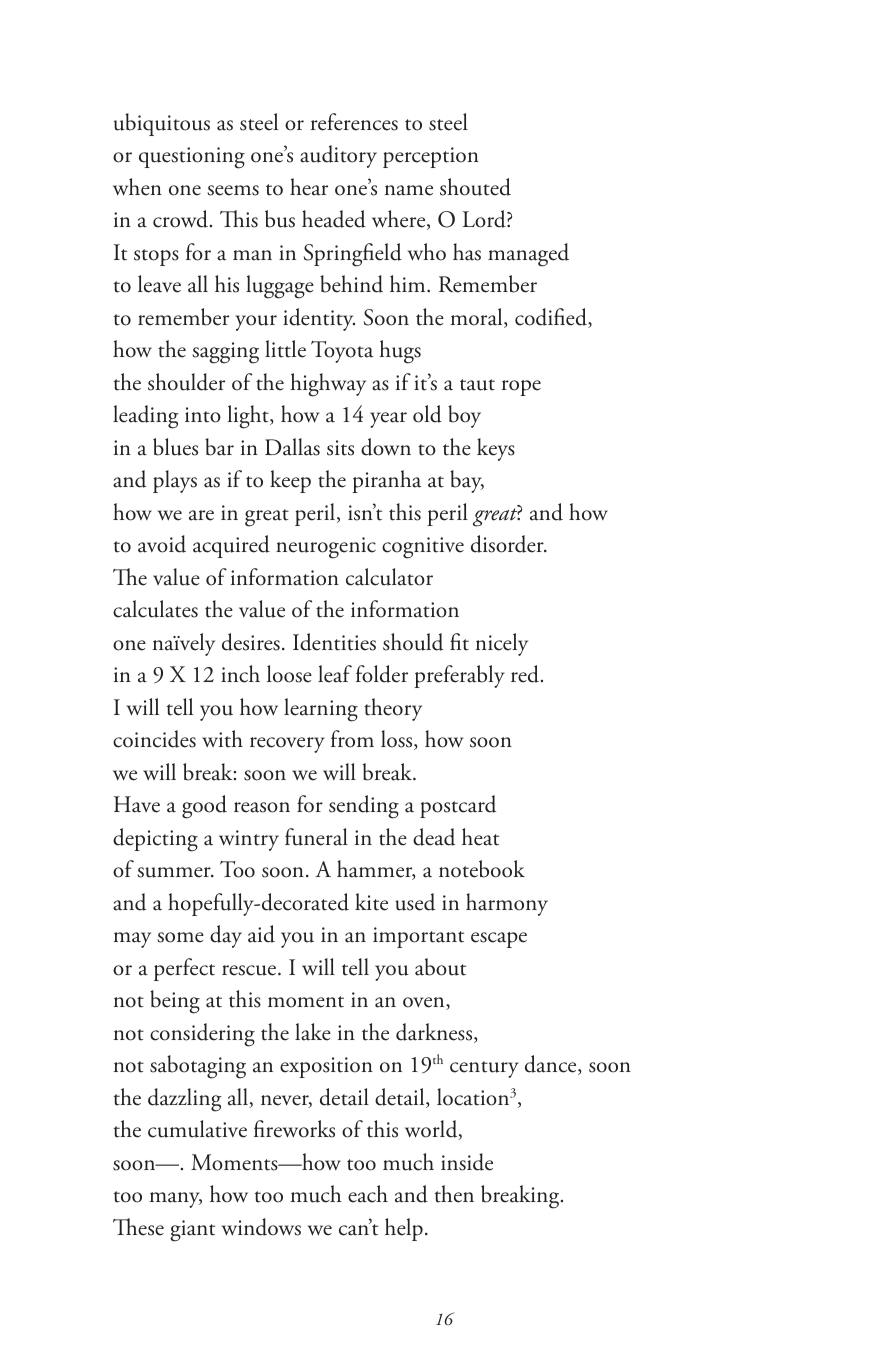 This page has width=887, height=1372. Describe the element at coordinates (335, 674) in the page. I see `leaf` at that location.
